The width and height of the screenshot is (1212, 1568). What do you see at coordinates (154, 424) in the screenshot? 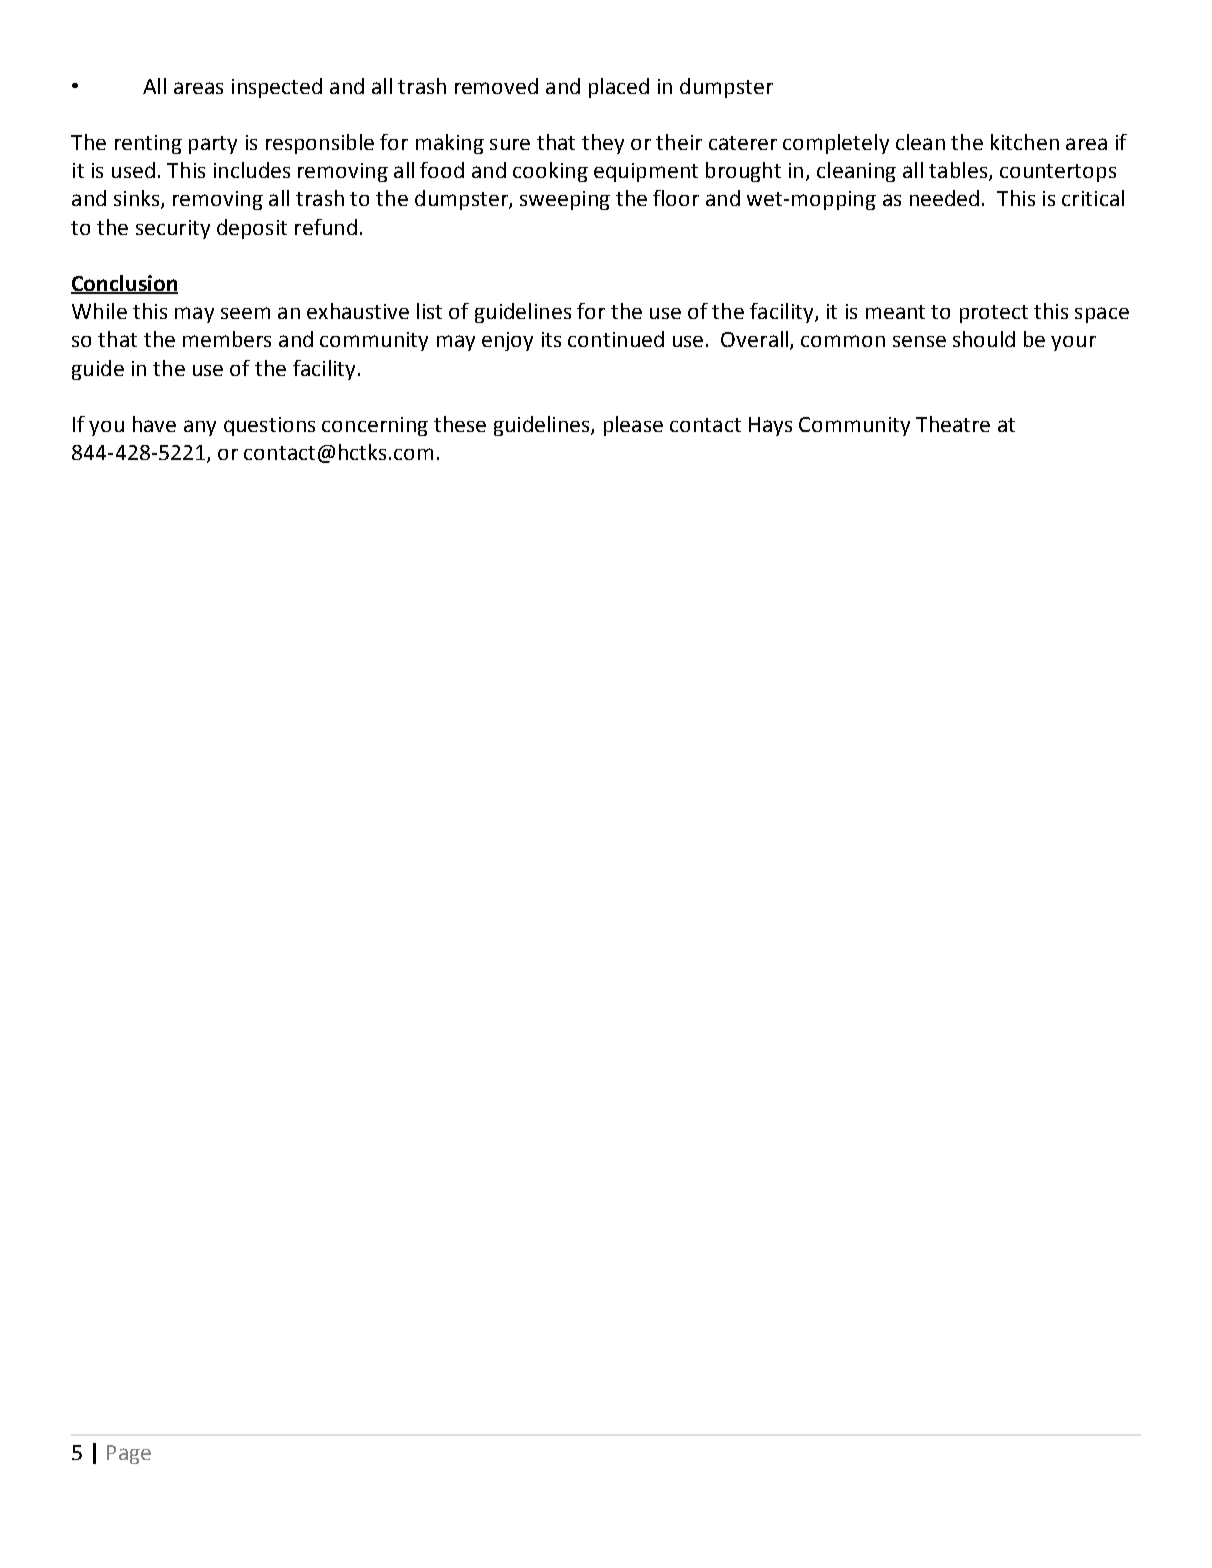
I see `have` at bounding box center [154, 424].
